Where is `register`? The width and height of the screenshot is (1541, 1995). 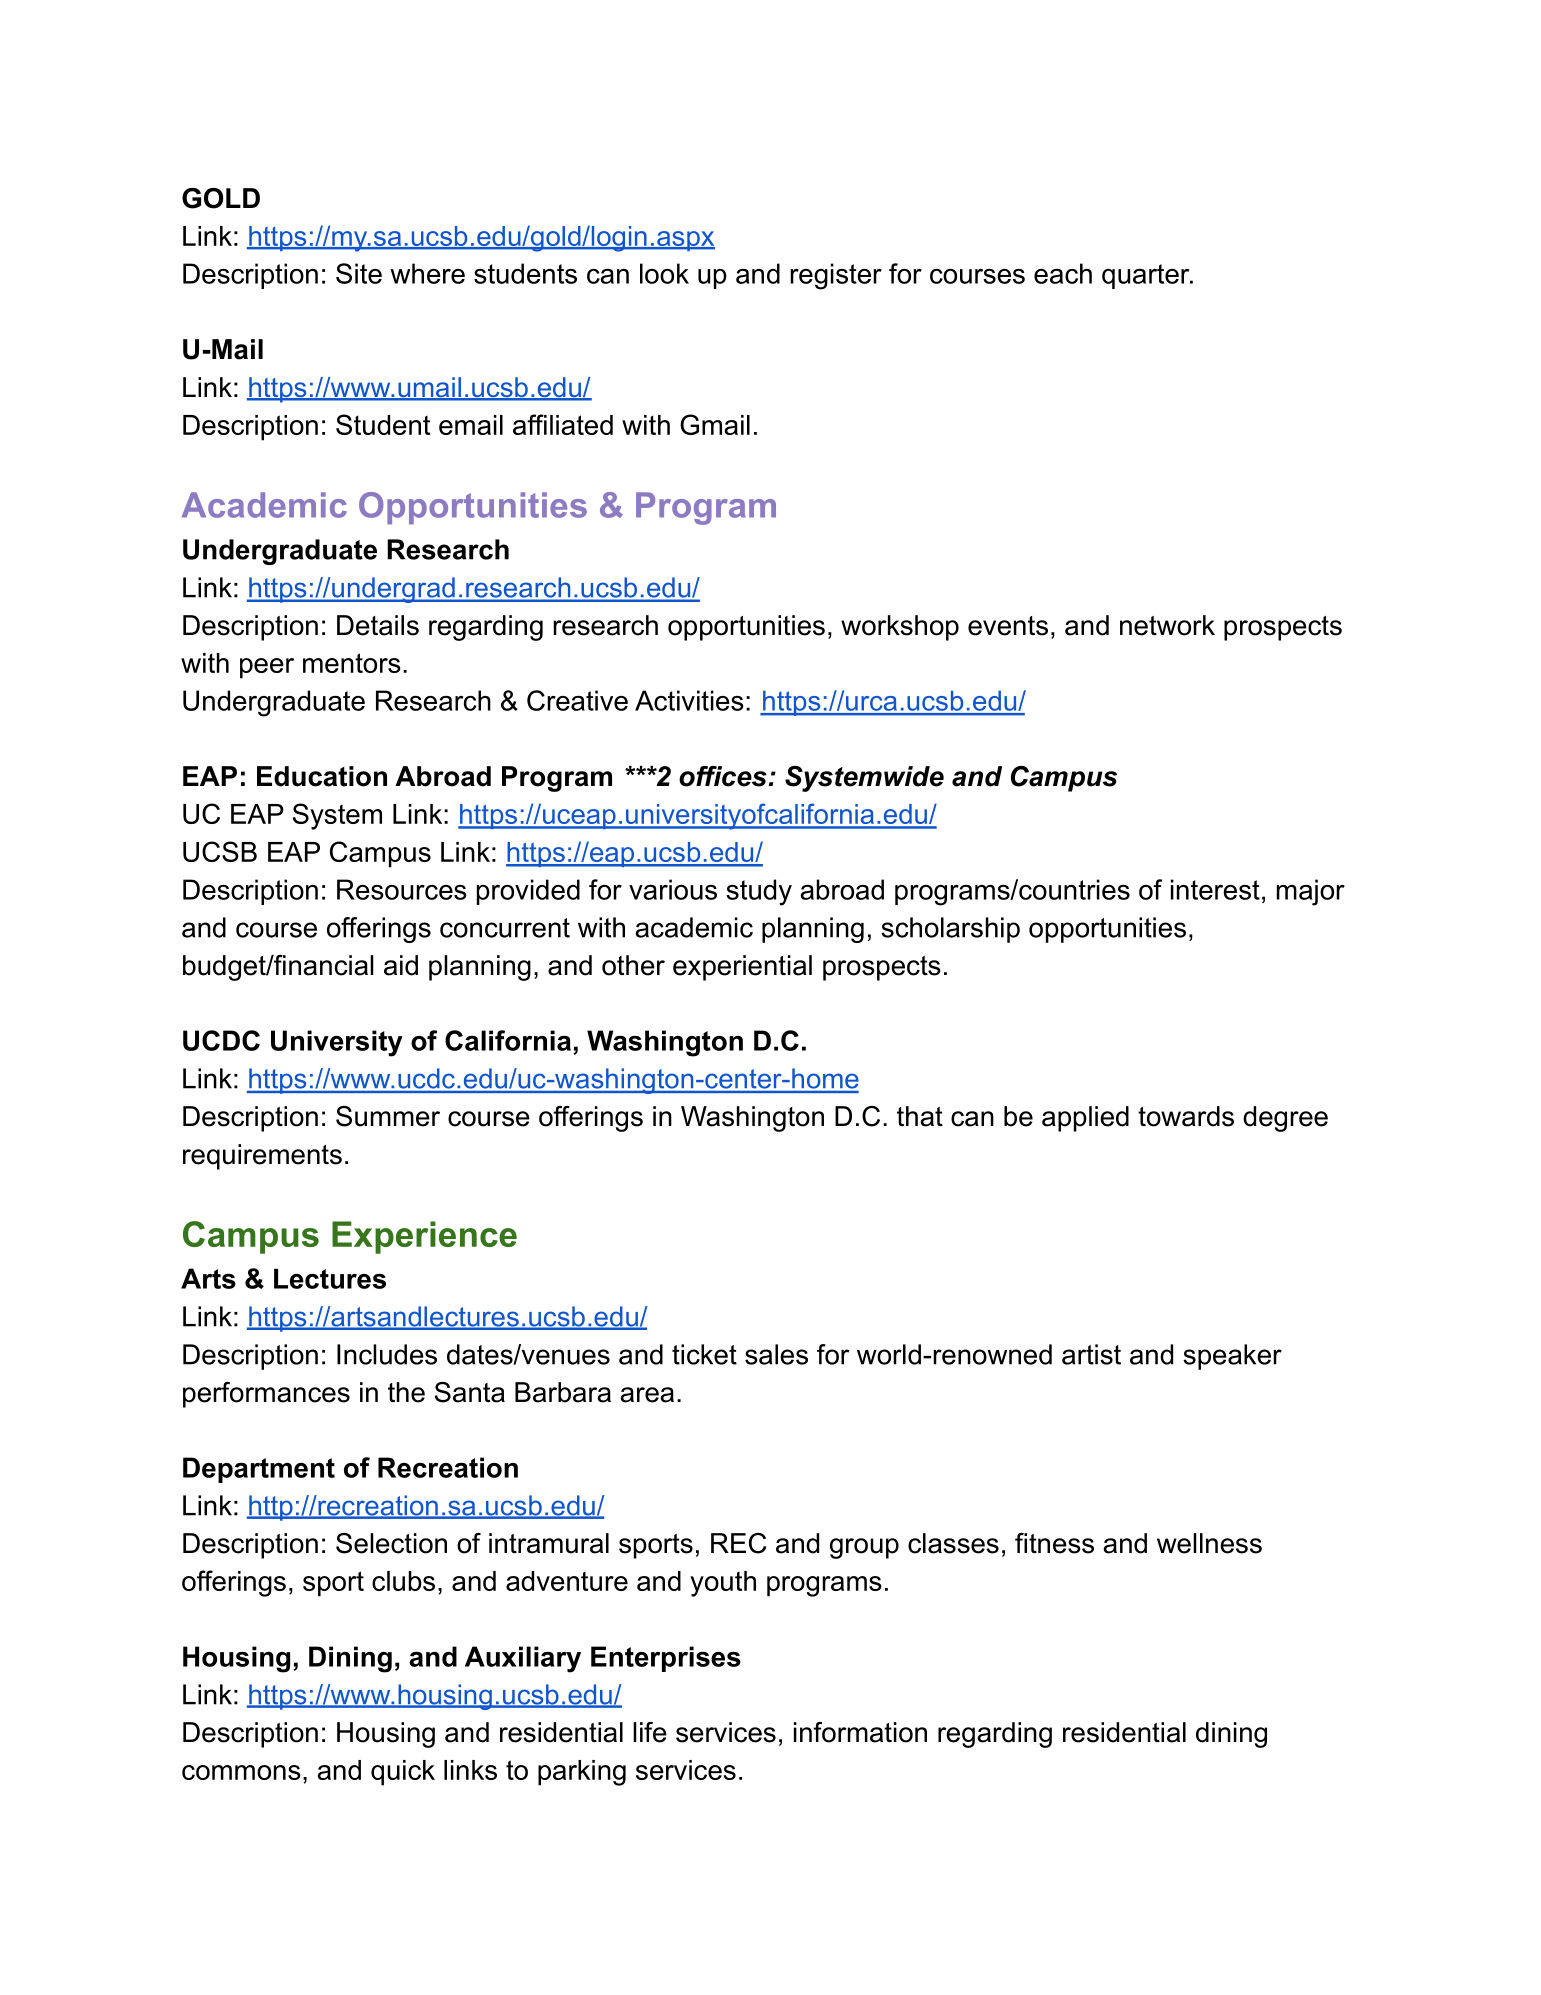
register is located at coordinates (836, 276).
